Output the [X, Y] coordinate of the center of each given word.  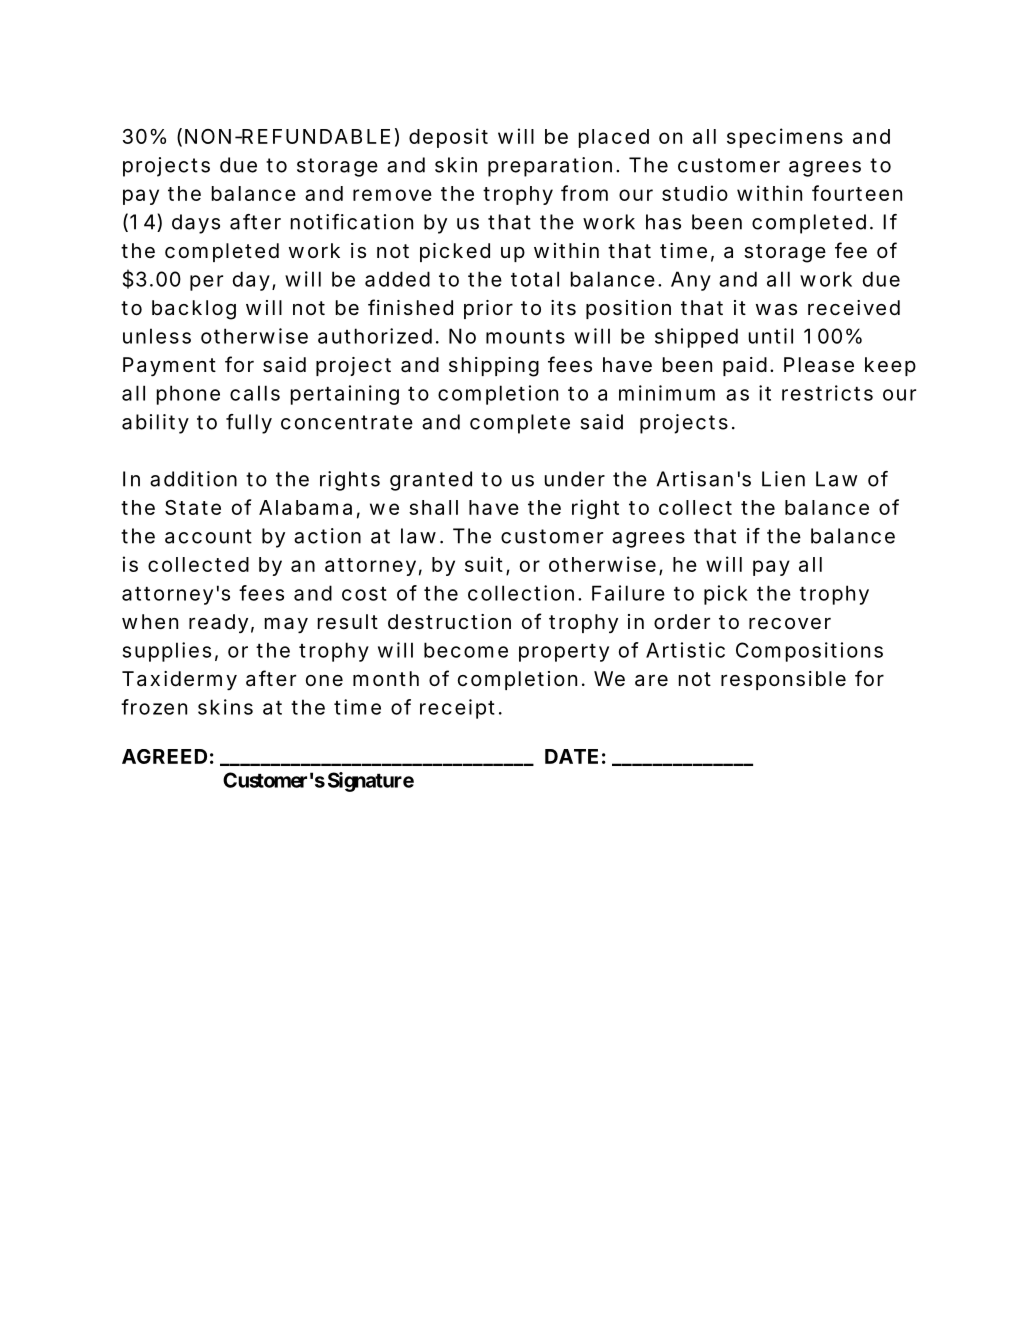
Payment [169, 366]
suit [484, 564]
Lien [783, 479]
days [196, 224]
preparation [550, 167]
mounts [525, 337]
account [208, 536]
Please [819, 365]
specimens [785, 138]
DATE [571, 756]
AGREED [164, 756]
